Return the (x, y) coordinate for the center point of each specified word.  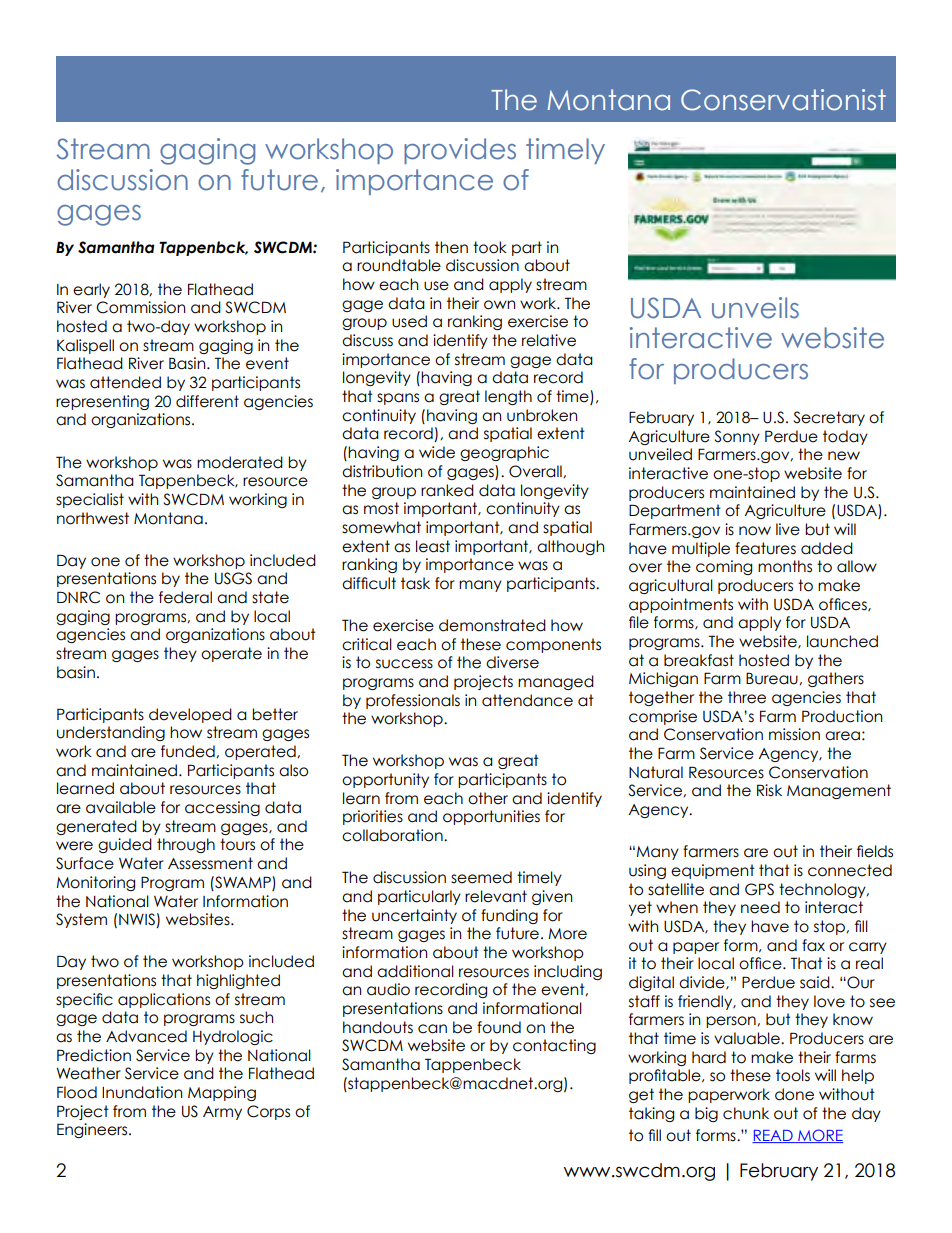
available (121, 807)
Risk (769, 790)
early (91, 290)
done (794, 1094)
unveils (755, 308)
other (488, 798)
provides (460, 151)
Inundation (142, 1092)
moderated (240, 462)
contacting (554, 1046)
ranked (447, 490)
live (788, 529)
